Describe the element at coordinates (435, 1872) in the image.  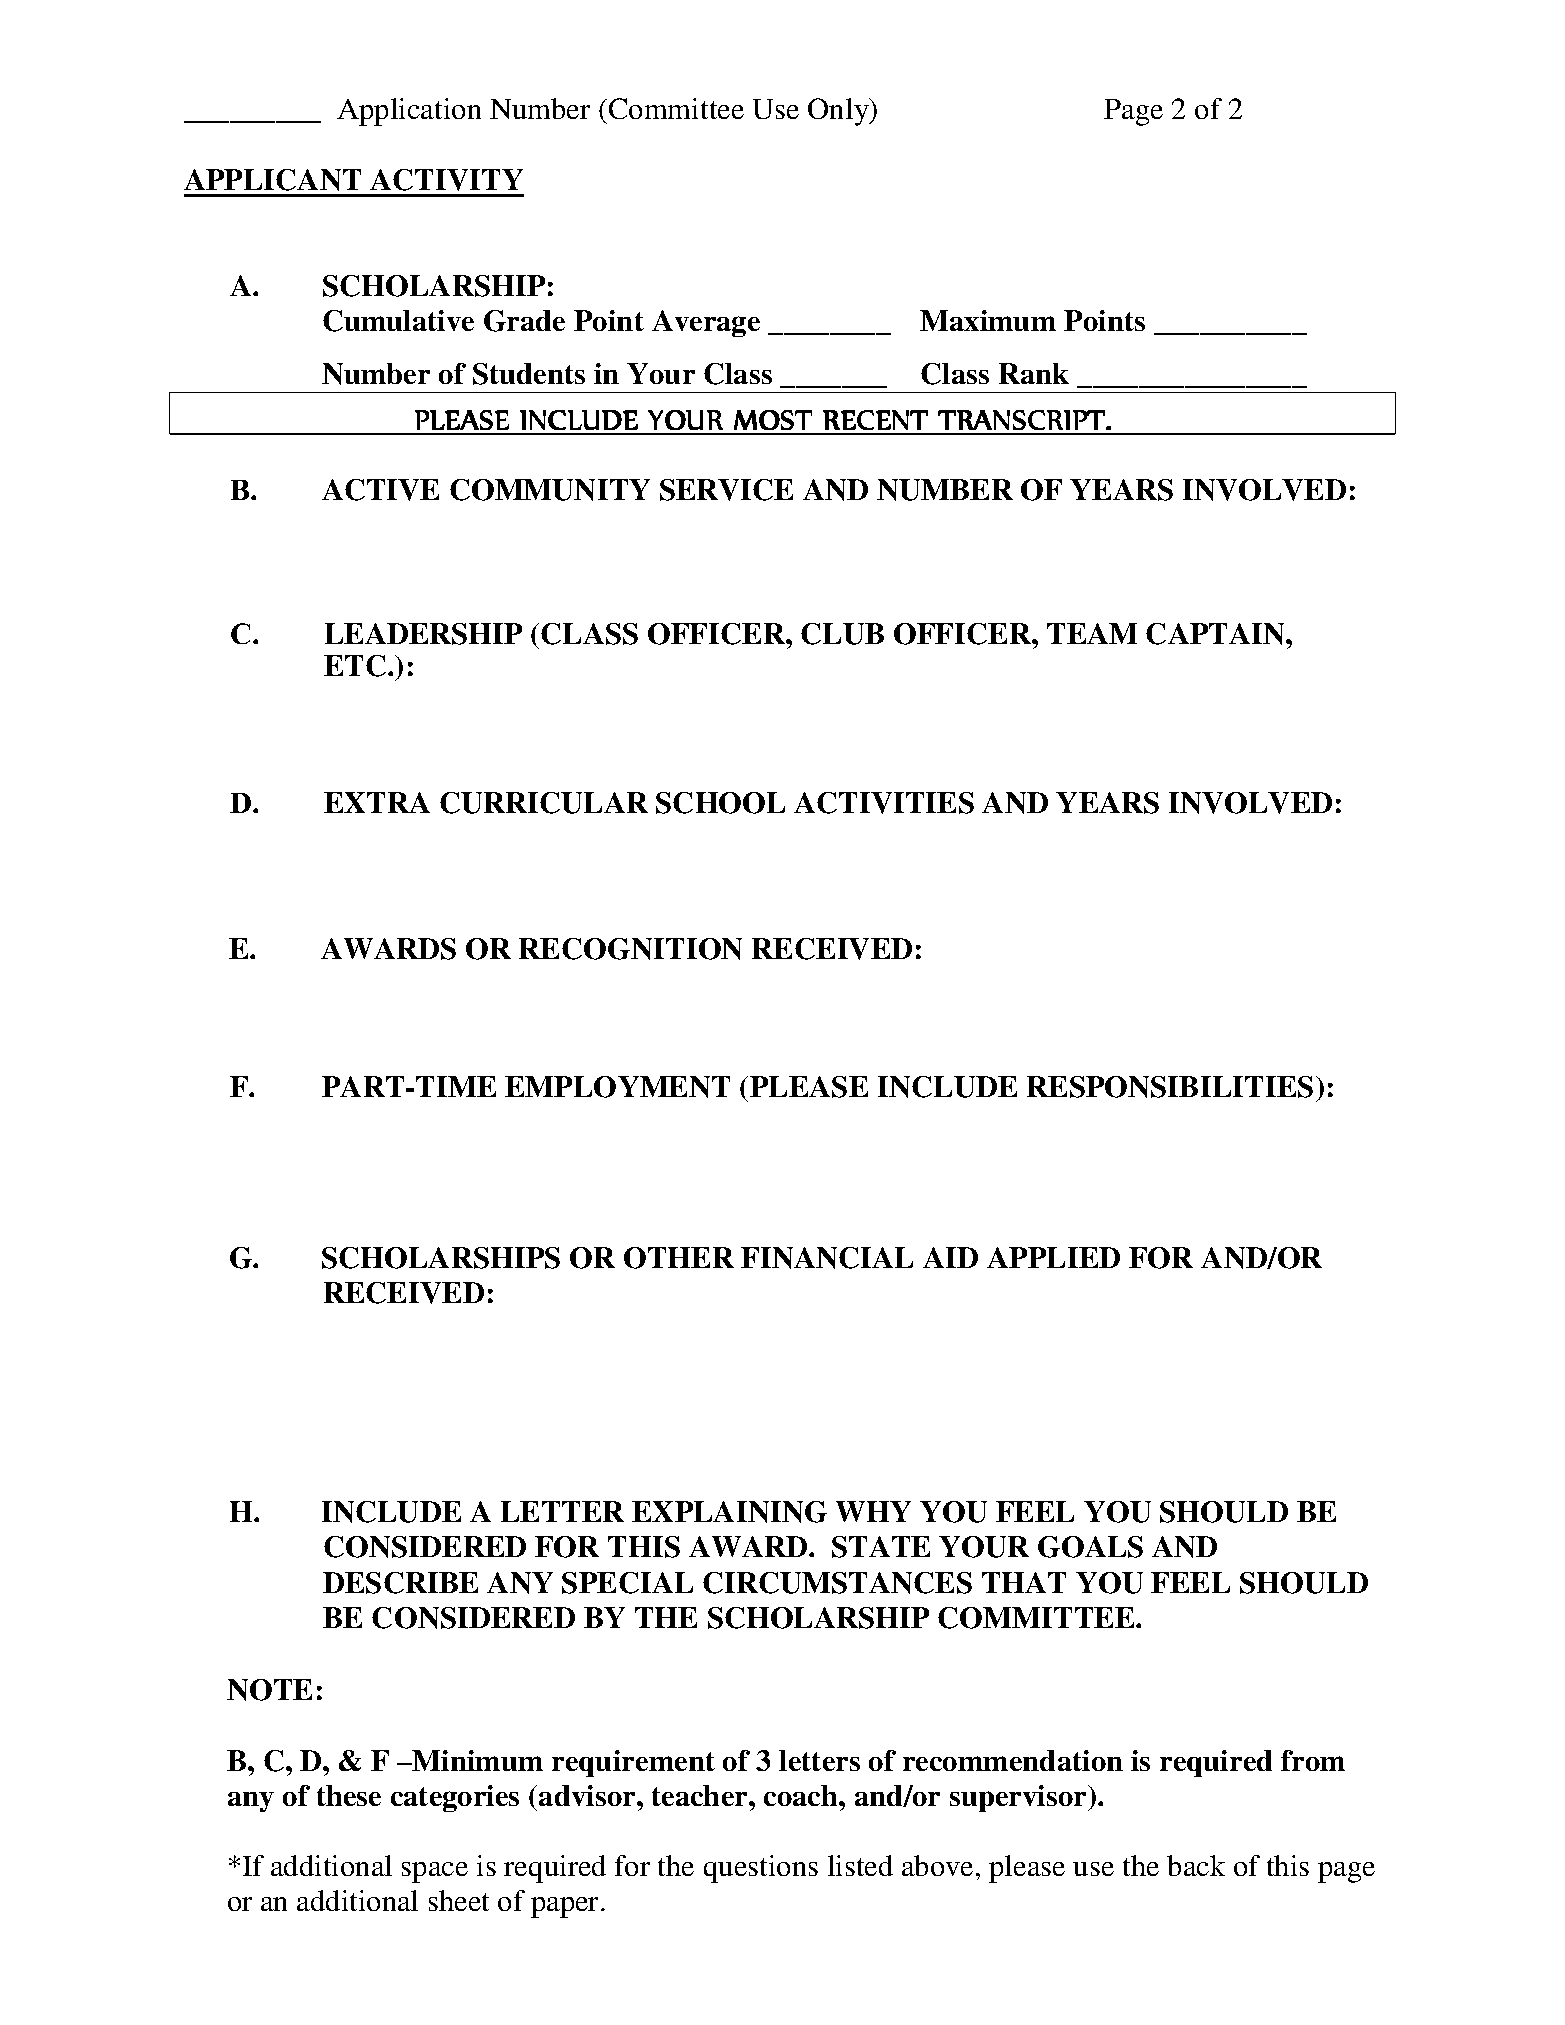
I see `space` at that location.
